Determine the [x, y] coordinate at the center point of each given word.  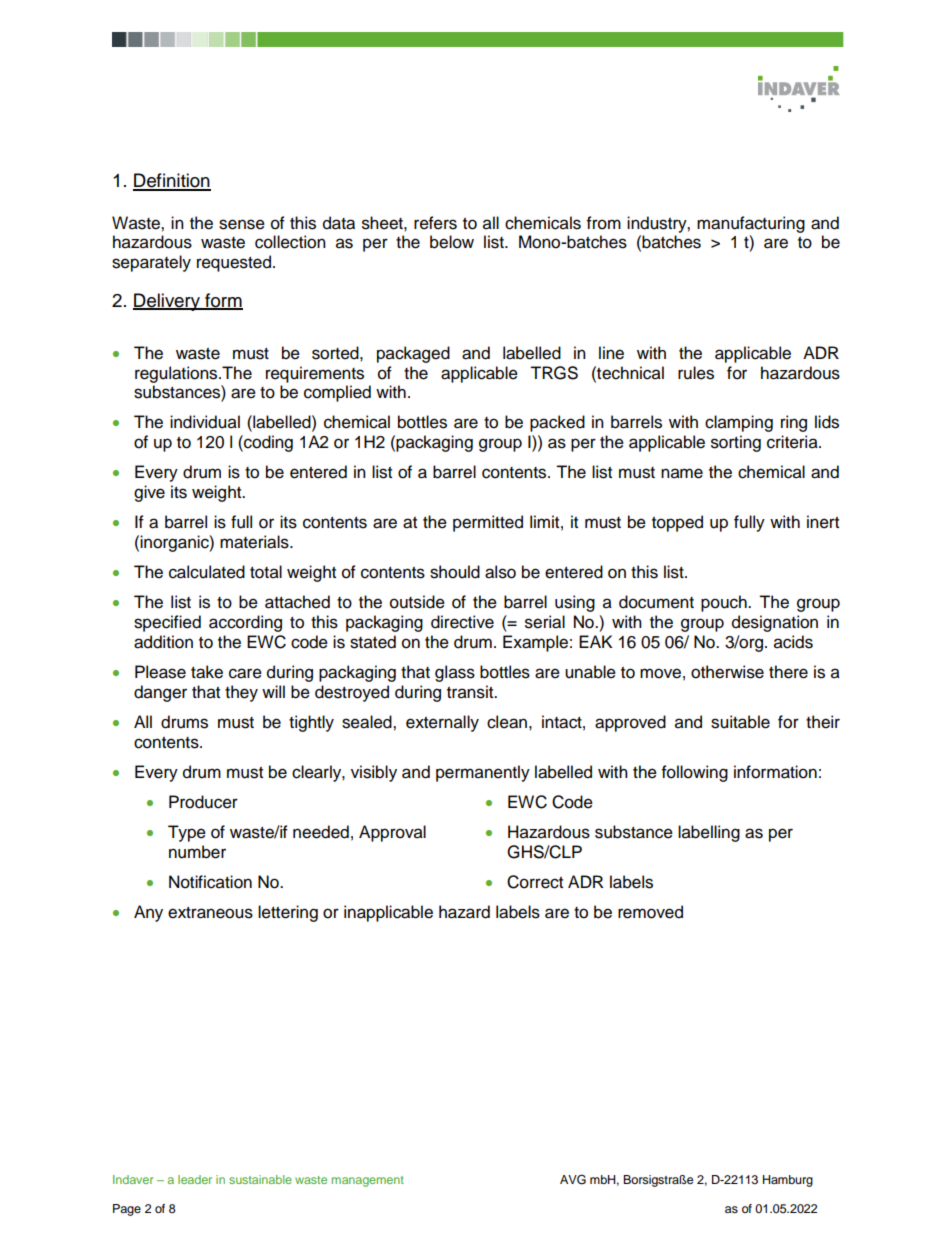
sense [242, 224]
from [604, 223]
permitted [488, 523]
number [197, 852]
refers [435, 223]
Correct [535, 882]
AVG [573, 1179]
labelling [709, 833]
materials [255, 542]
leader [195, 1179]
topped [677, 523]
